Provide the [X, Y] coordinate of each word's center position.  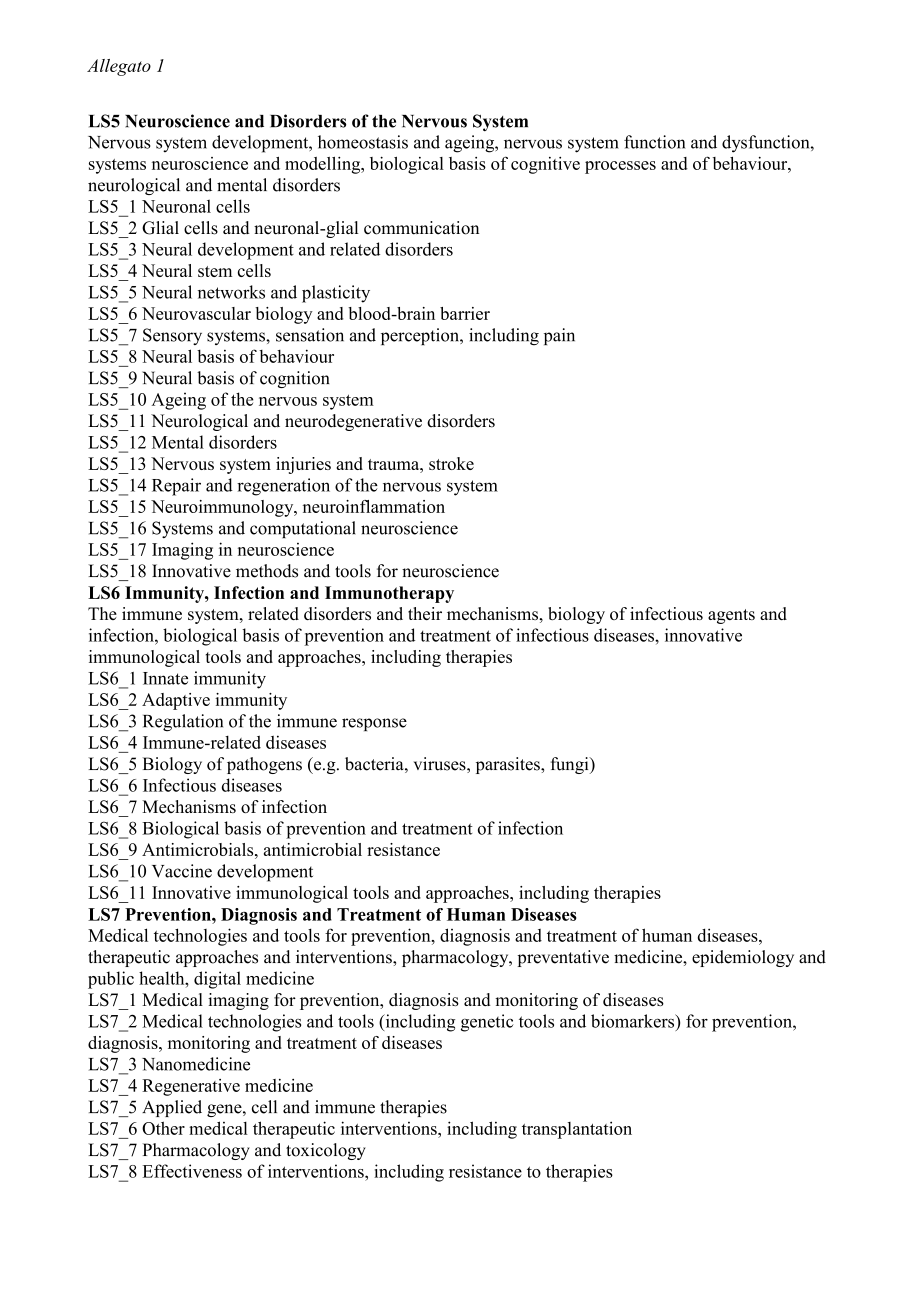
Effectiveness [192, 1171]
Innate [165, 678]
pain [559, 336]
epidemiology [743, 958]
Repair [176, 487]
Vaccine [182, 871]
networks [231, 292]
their [425, 613]
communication [421, 228]
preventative [563, 958]
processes [620, 167]
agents [731, 616]
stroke [451, 463]
